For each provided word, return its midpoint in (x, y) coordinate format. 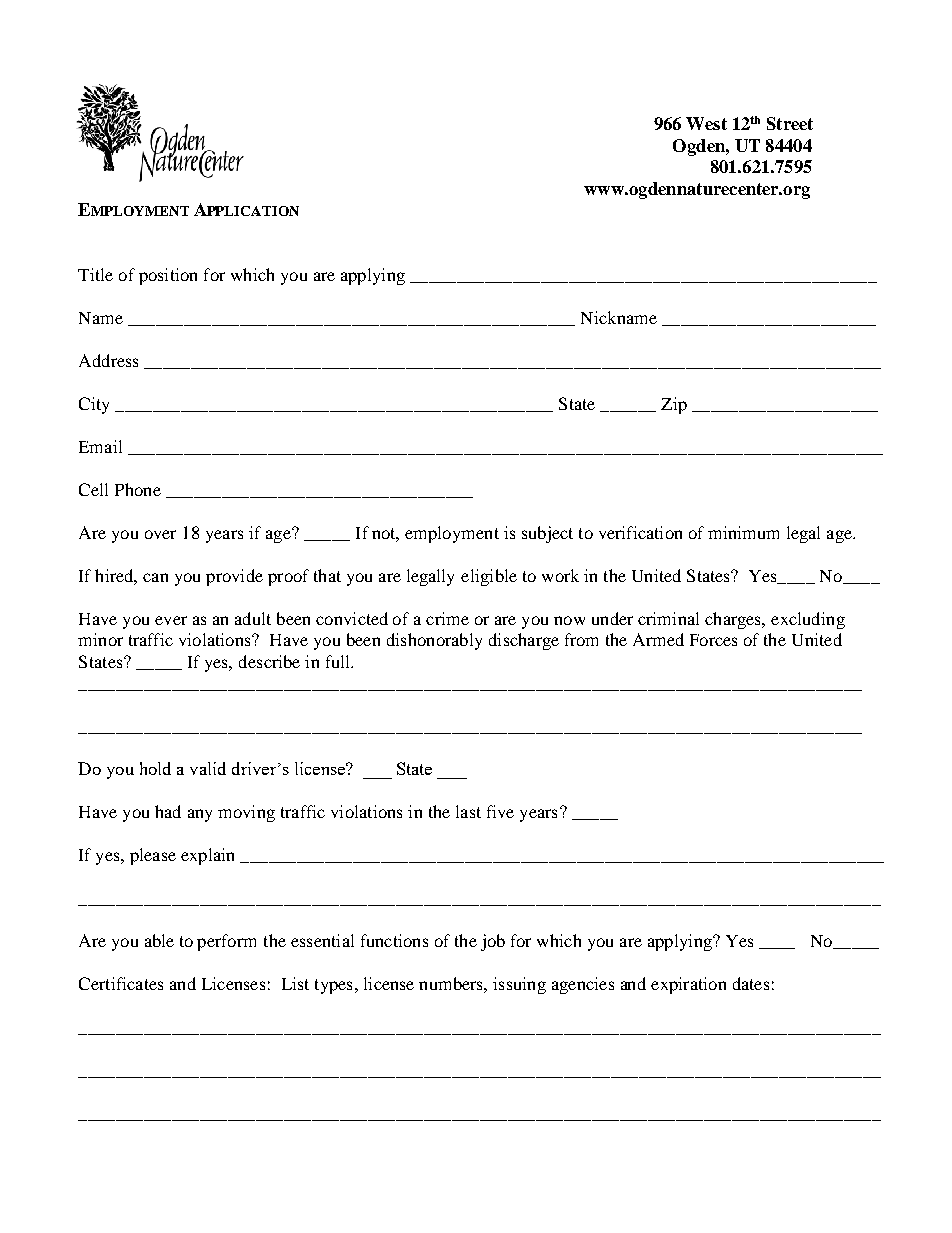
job (493, 942)
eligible (489, 577)
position (168, 276)
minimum (743, 532)
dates (751, 983)
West (706, 123)
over (160, 534)
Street (790, 123)
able (159, 940)
